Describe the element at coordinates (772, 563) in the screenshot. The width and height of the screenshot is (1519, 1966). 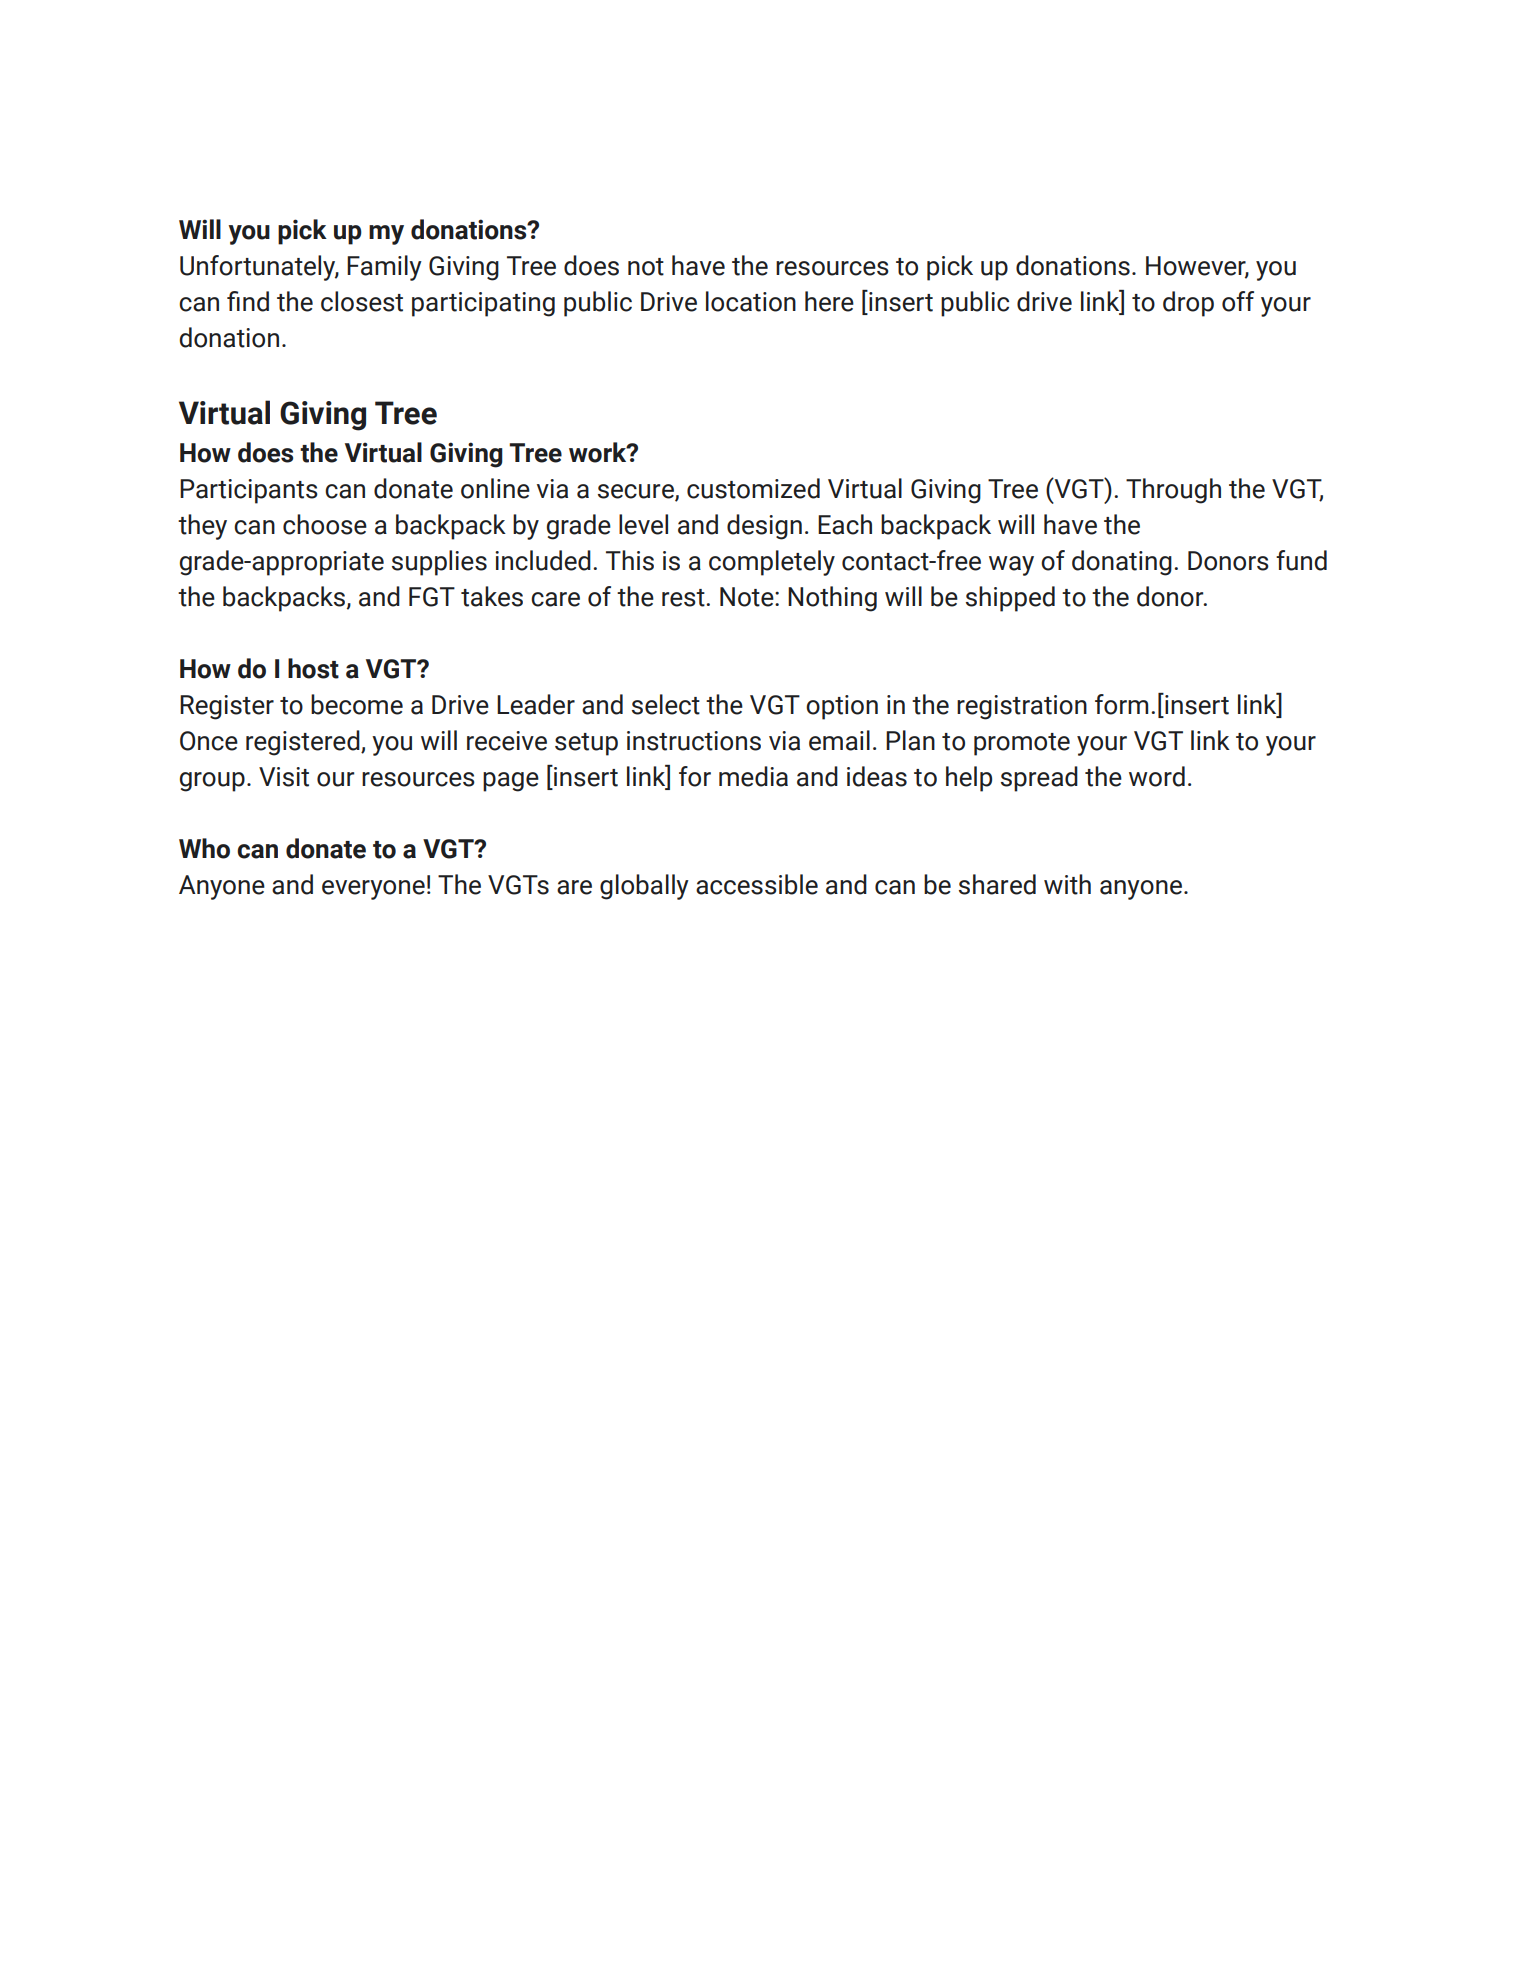
I see `completely` at that location.
